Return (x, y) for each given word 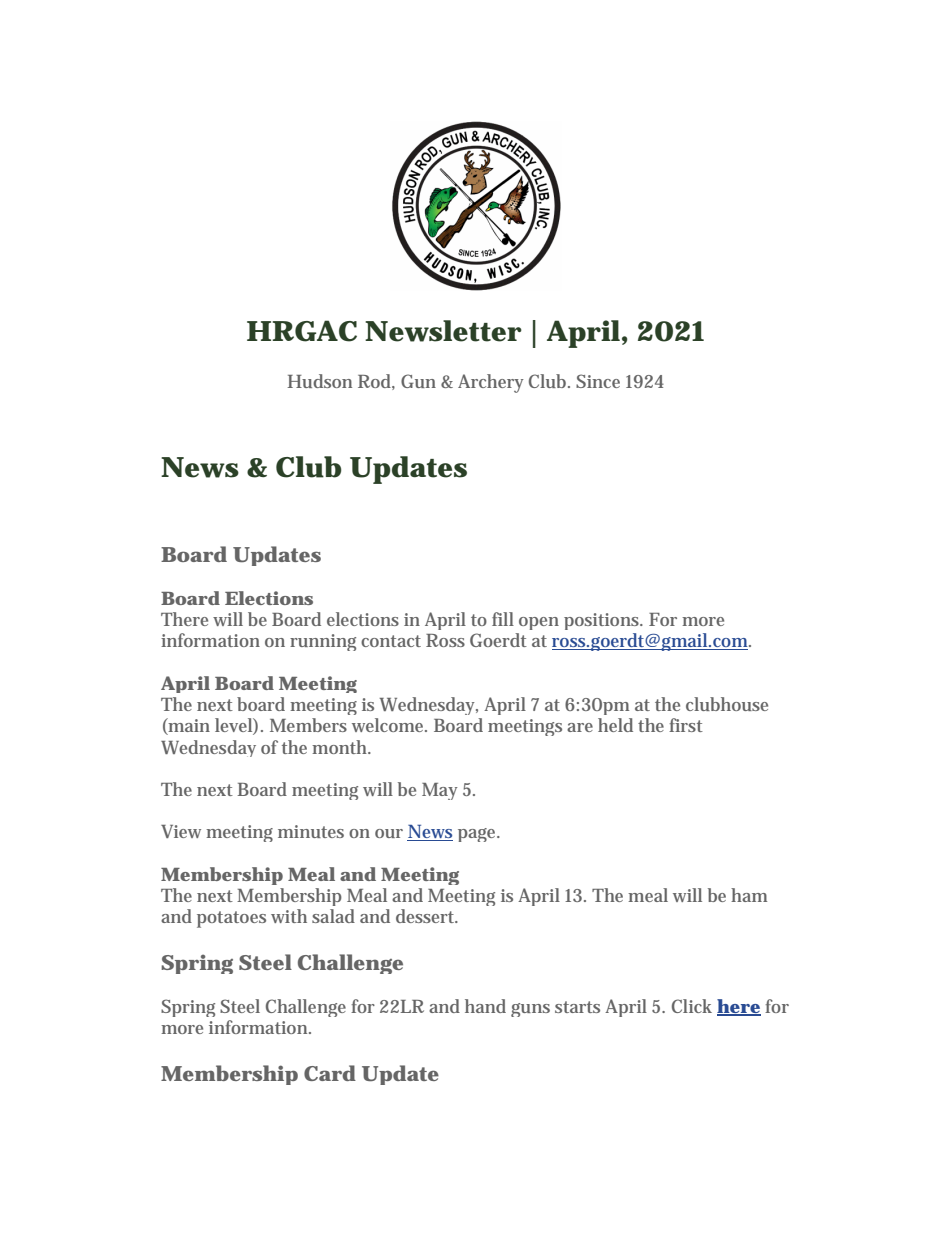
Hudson (319, 381)
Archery (491, 383)
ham (749, 895)
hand (485, 1006)
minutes (311, 831)
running (323, 642)
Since (598, 381)
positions (603, 621)
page (478, 835)
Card (330, 1073)
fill (503, 619)
